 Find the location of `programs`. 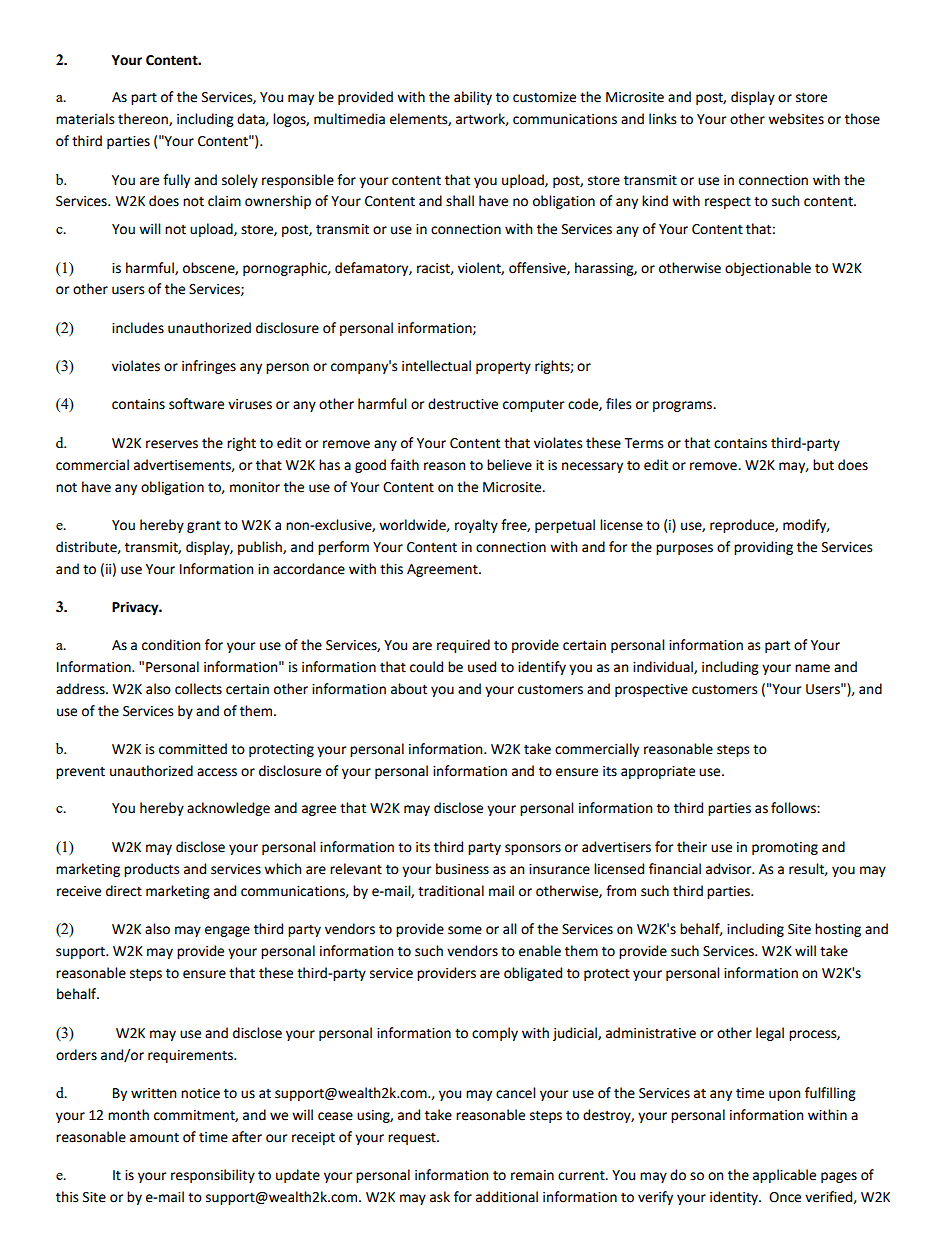

programs is located at coordinates (684, 406).
